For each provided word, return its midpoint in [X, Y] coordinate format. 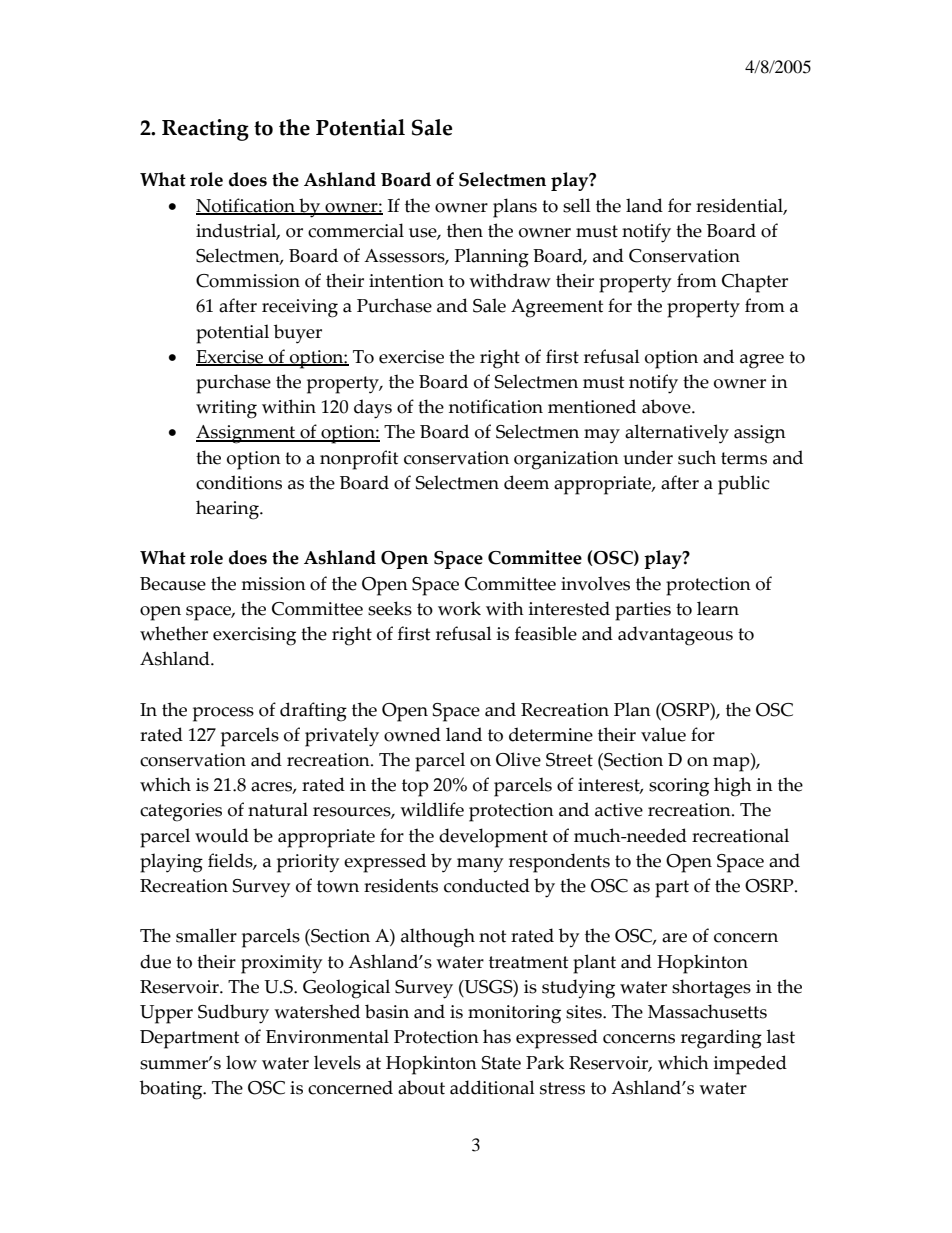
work [459, 608]
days [373, 409]
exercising [254, 636]
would [222, 835]
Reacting [205, 130]
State [501, 1063]
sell [577, 205]
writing [226, 409]
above [667, 406]
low [241, 1062]
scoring [679, 787]
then [465, 230]
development [493, 838]
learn [718, 608]
